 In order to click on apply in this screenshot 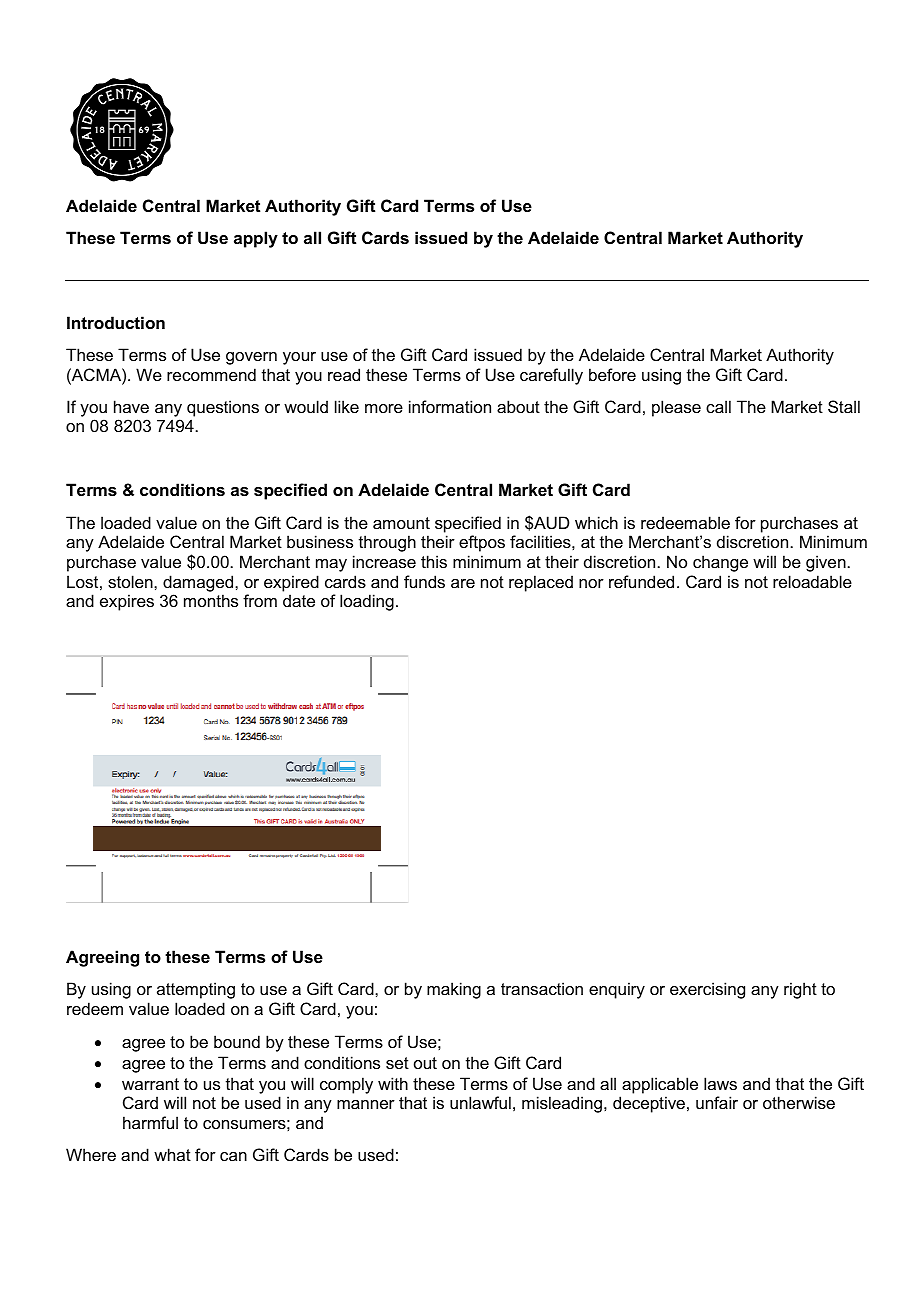, I will do `click(256, 239)`.
